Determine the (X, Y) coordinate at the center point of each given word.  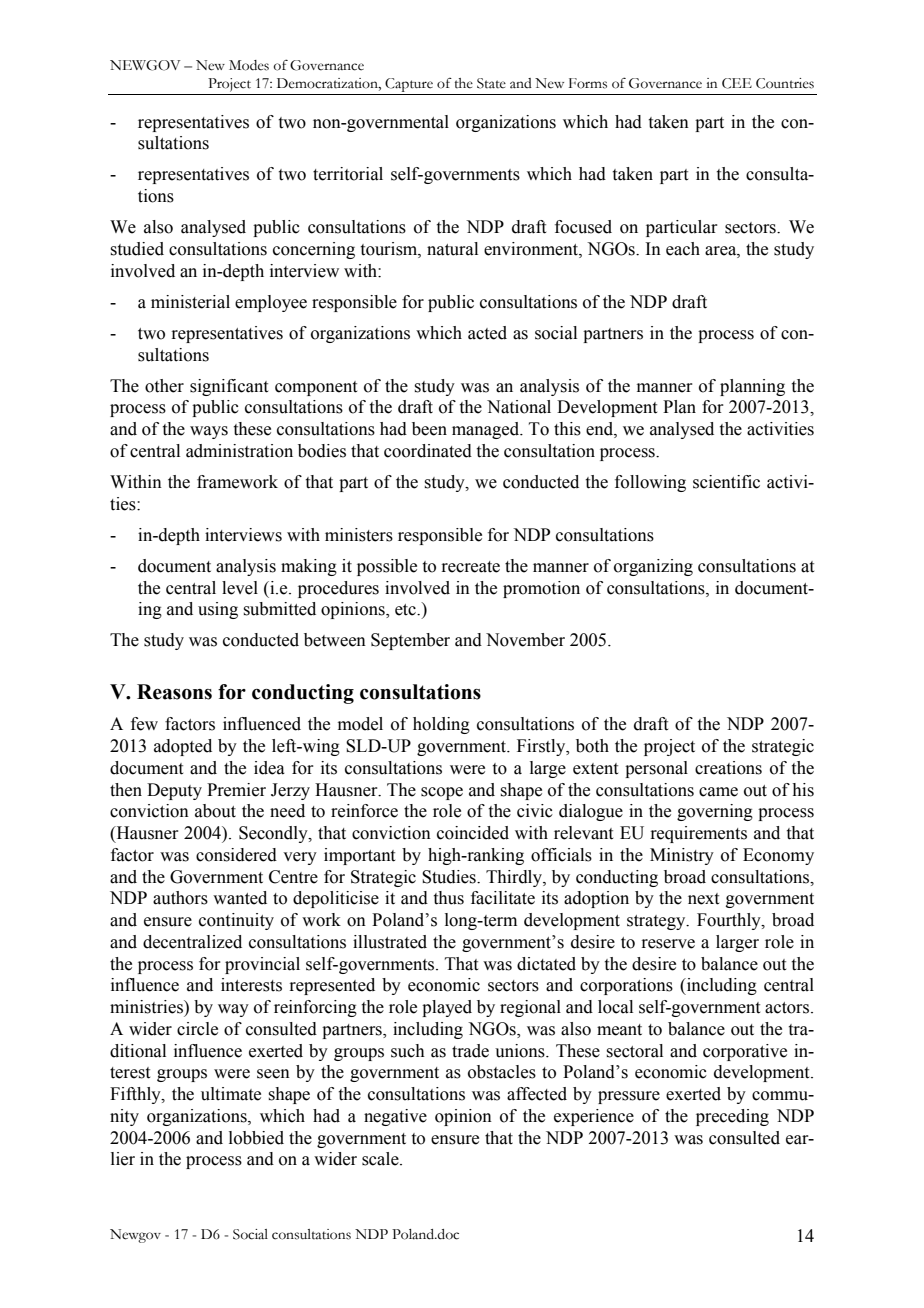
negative (395, 1117)
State (491, 83)
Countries (785, 83)
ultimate (231, 1094)
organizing (653, 567)
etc (406, 610)
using (218, 610)
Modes (249, 65)
